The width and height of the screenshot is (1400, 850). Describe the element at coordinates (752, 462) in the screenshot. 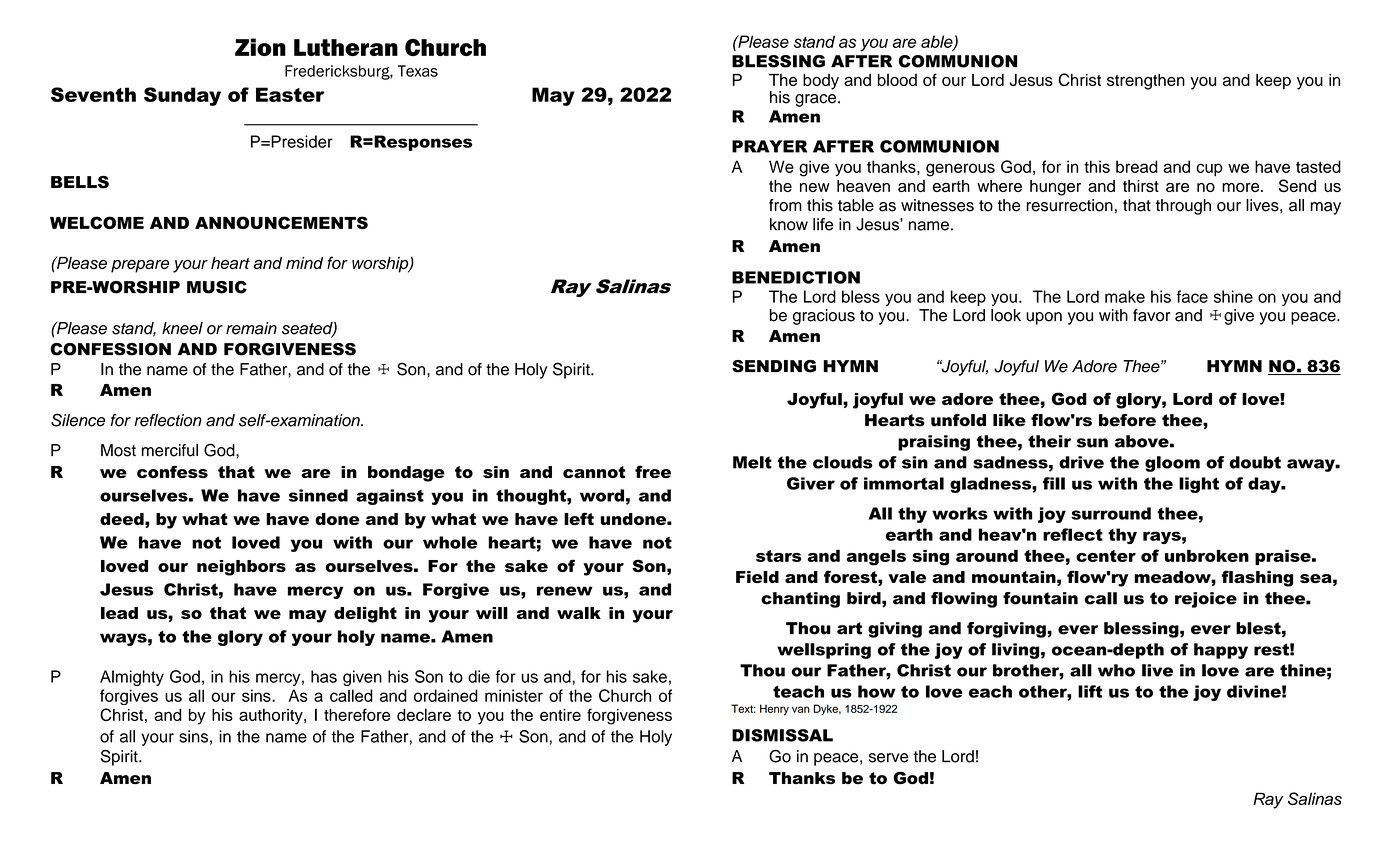

I see `Melt` at that location.
